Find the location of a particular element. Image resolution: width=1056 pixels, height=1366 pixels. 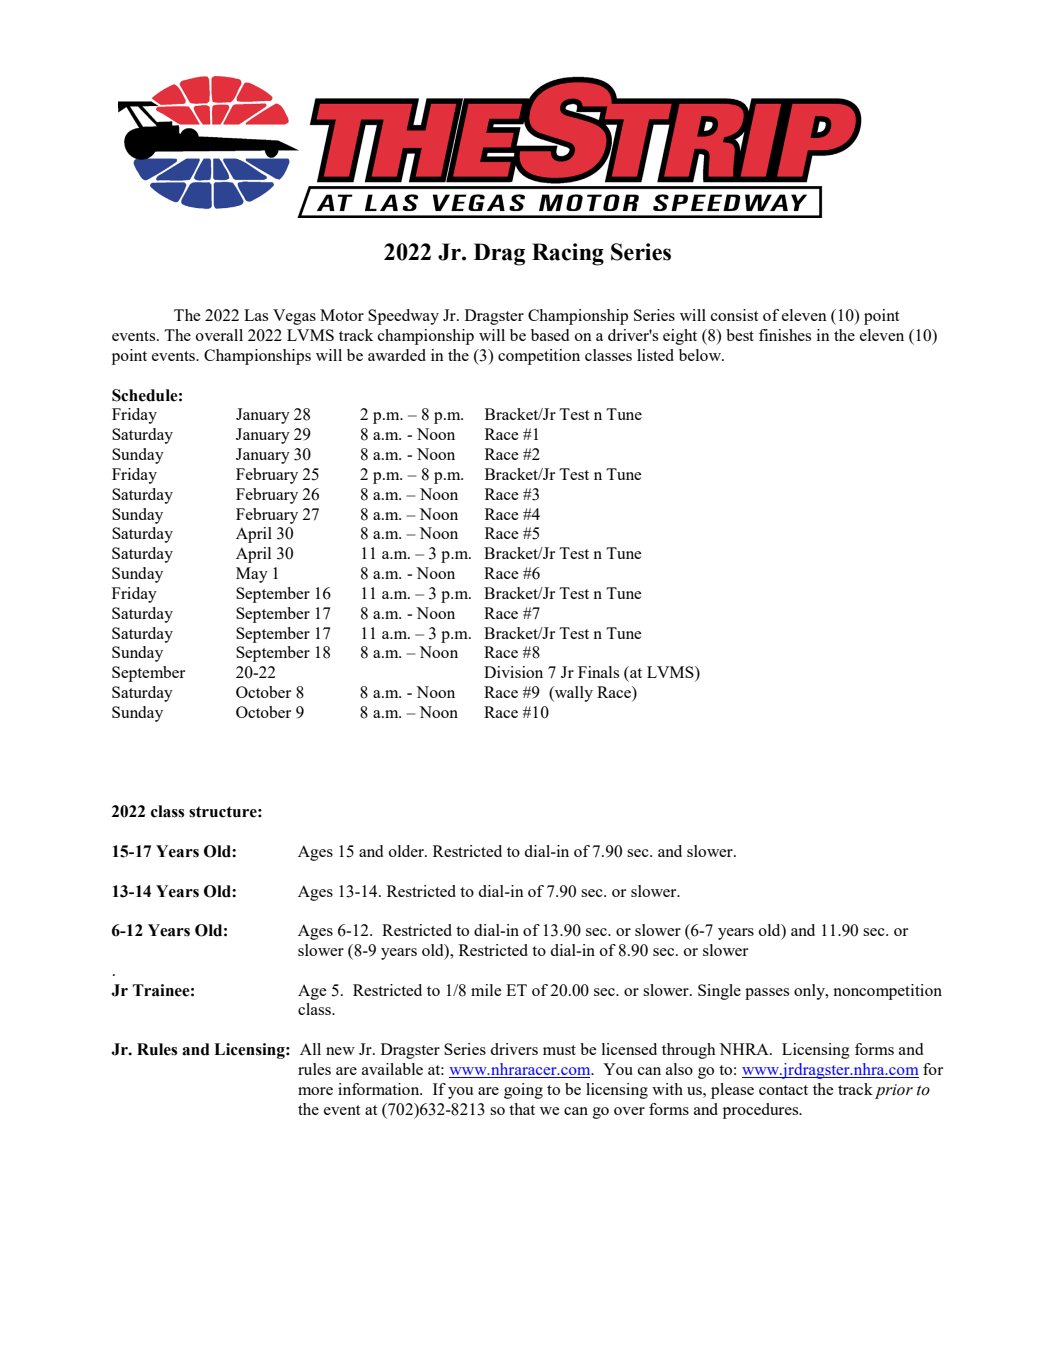

Division is located at coordinates (513, 672).
